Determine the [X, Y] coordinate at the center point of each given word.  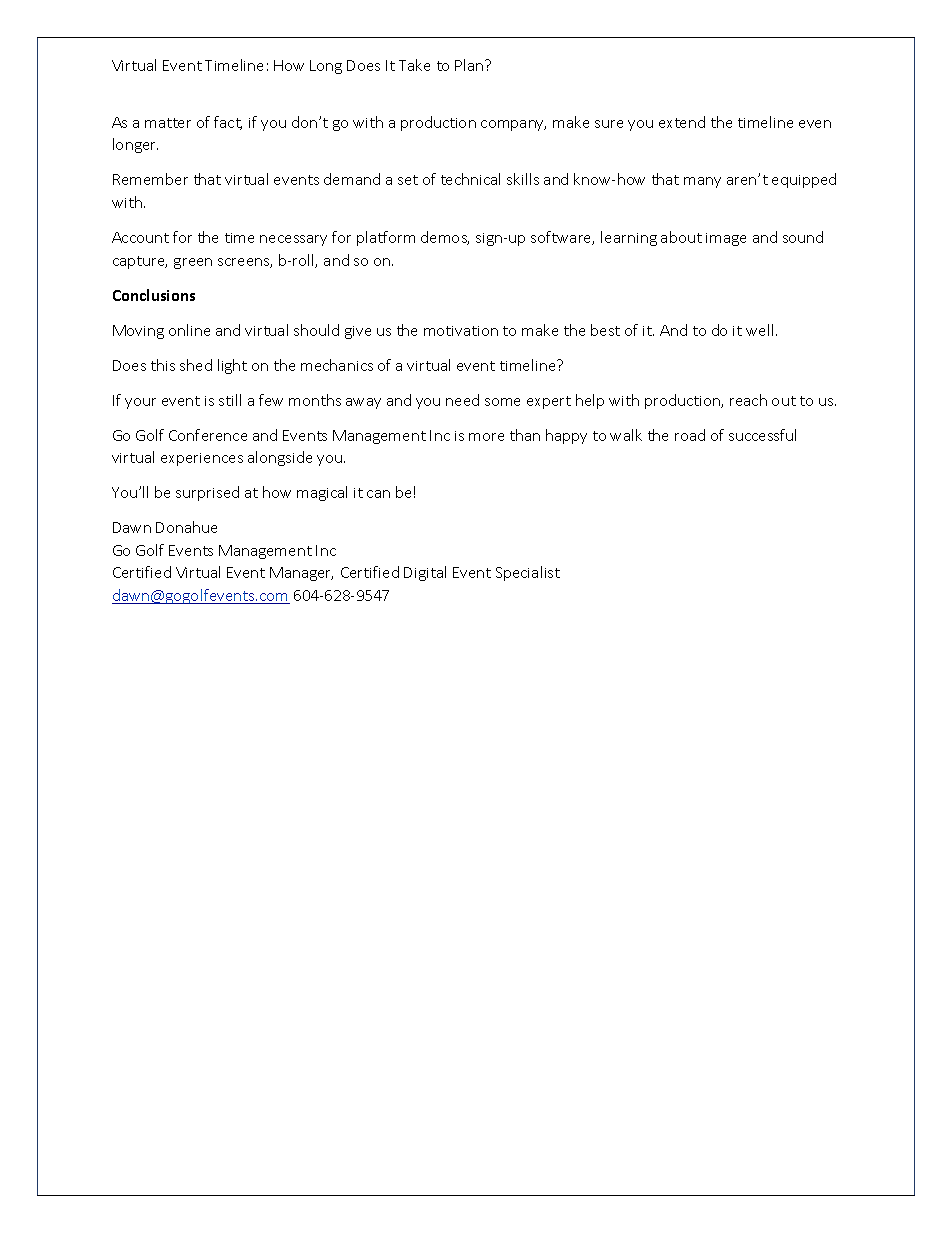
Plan [470, 65]
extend [682, 122]
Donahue [186, 527]
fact [228, 123]
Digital [425, 573]
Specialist [528, 573]
